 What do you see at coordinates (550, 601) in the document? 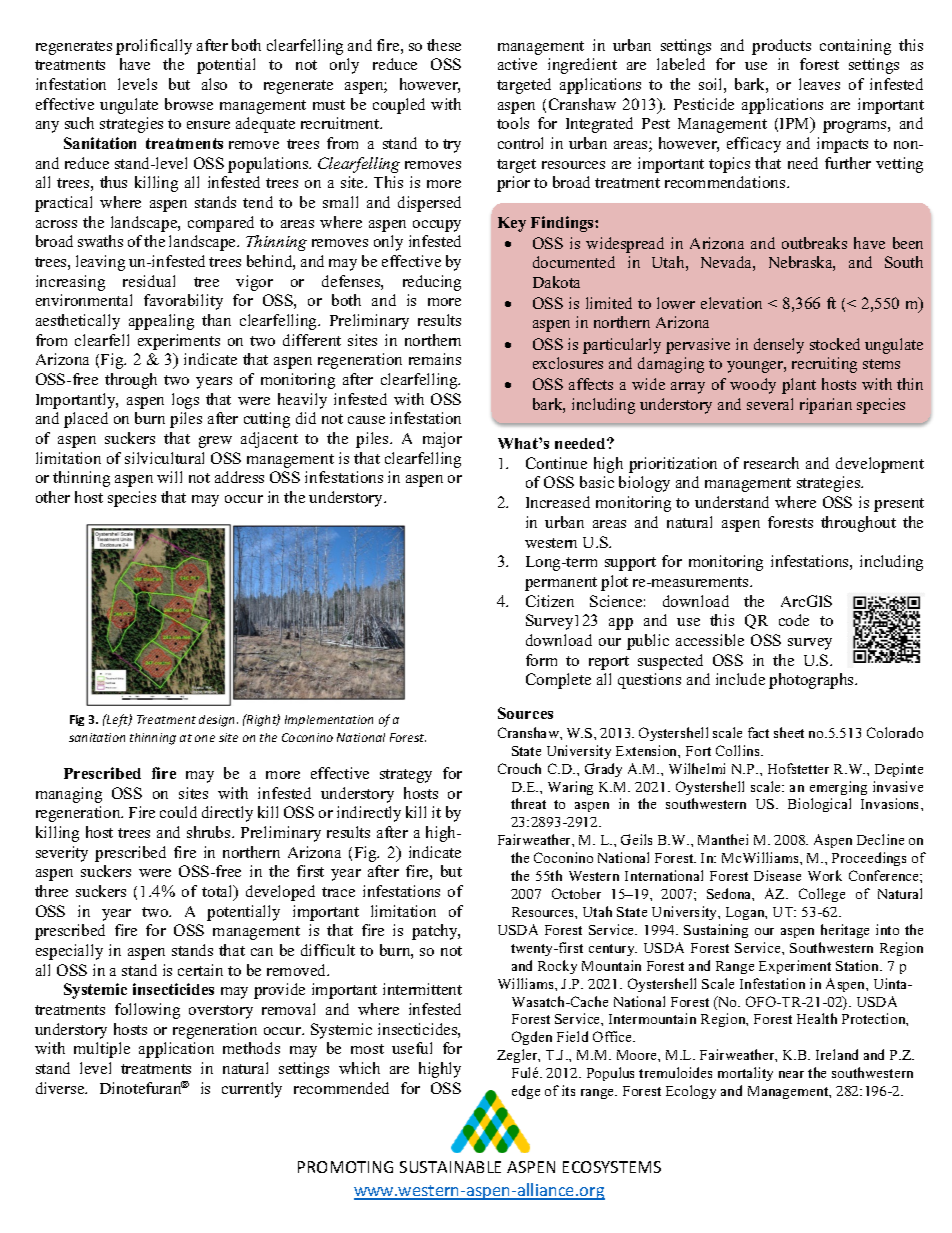
I see `Citizen` at bounding box center [550, 601].
